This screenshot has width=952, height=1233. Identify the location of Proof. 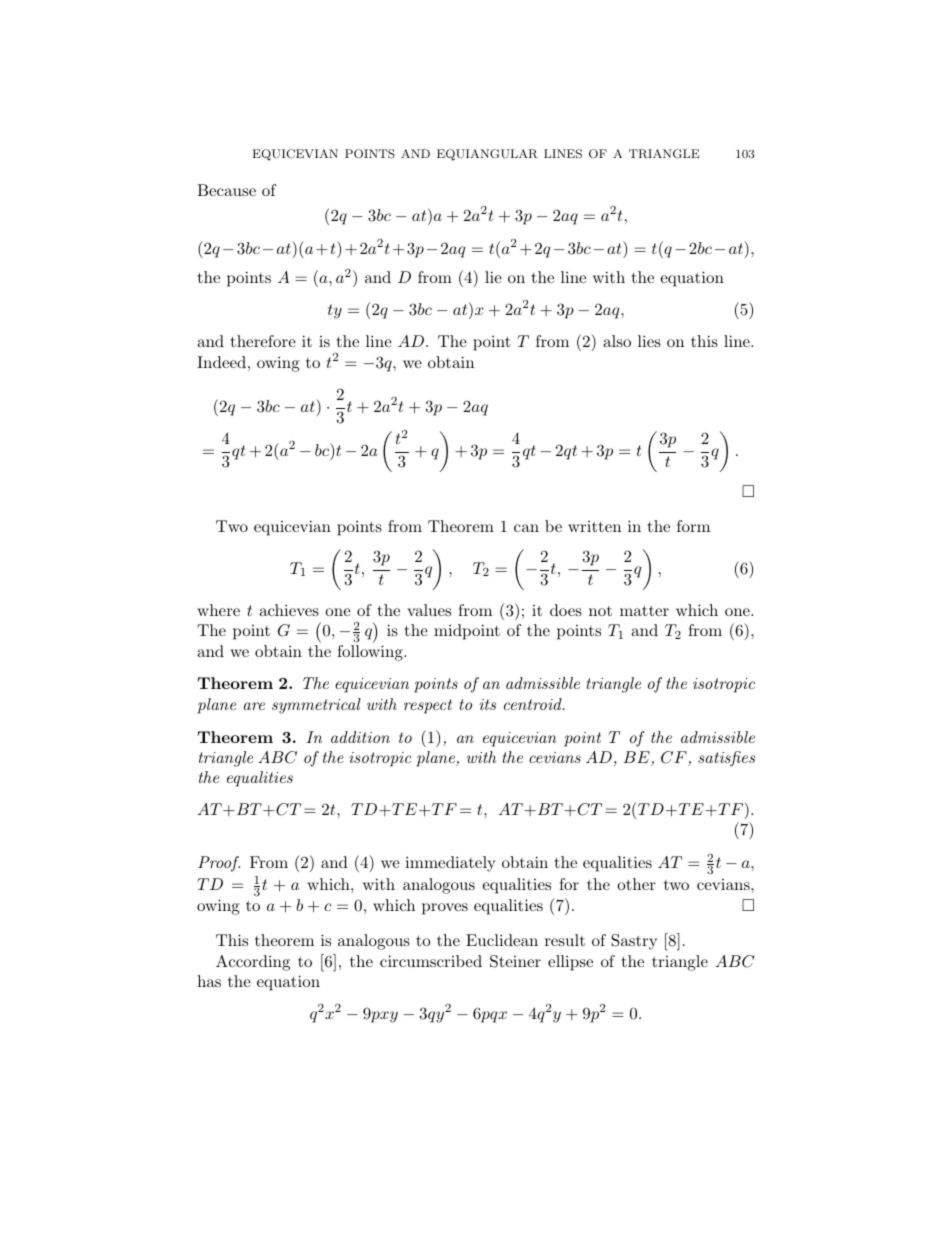
(219, 864).
